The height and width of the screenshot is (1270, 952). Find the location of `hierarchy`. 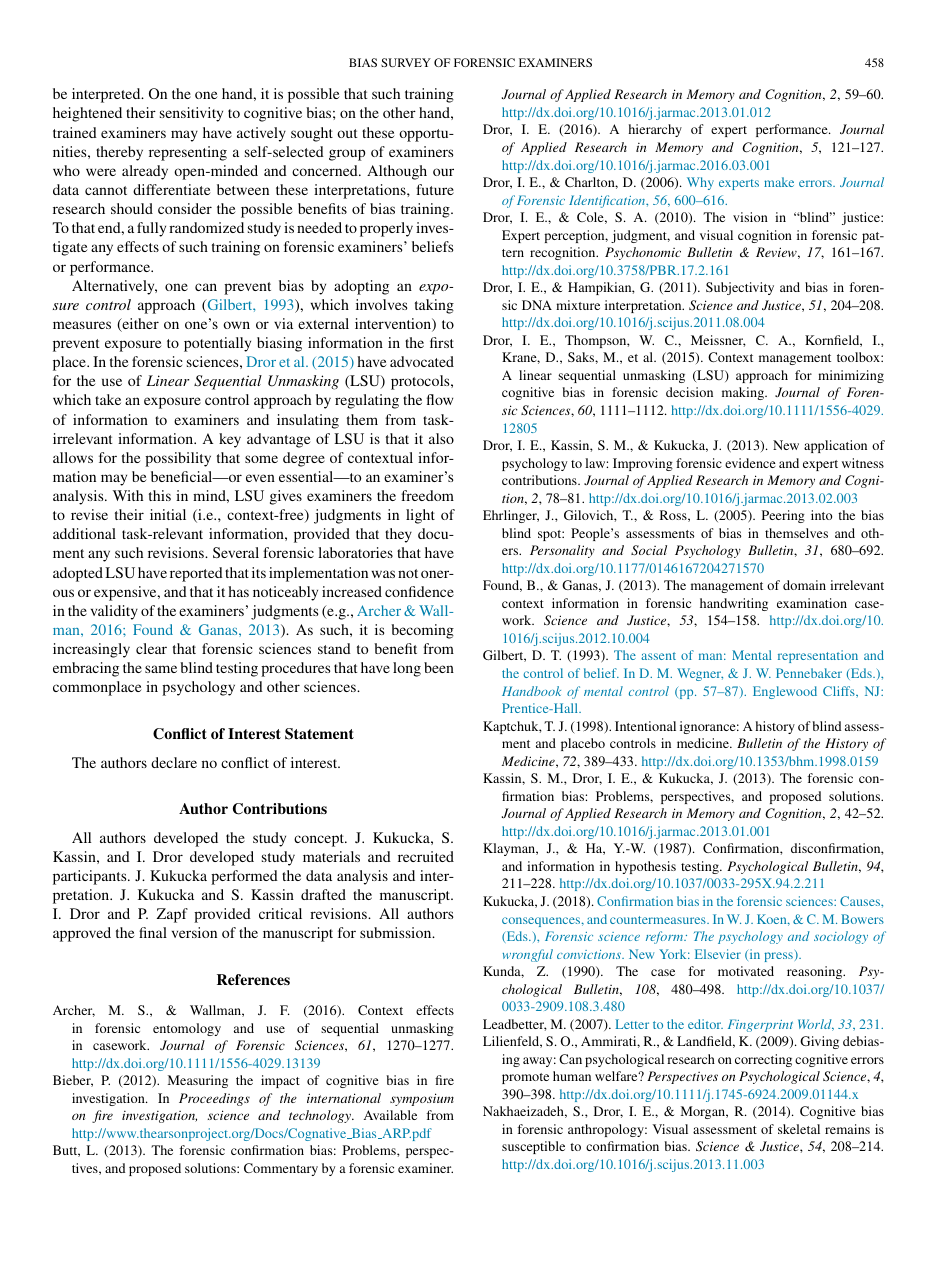

hierarchy is located at coordinates (655, 130).
